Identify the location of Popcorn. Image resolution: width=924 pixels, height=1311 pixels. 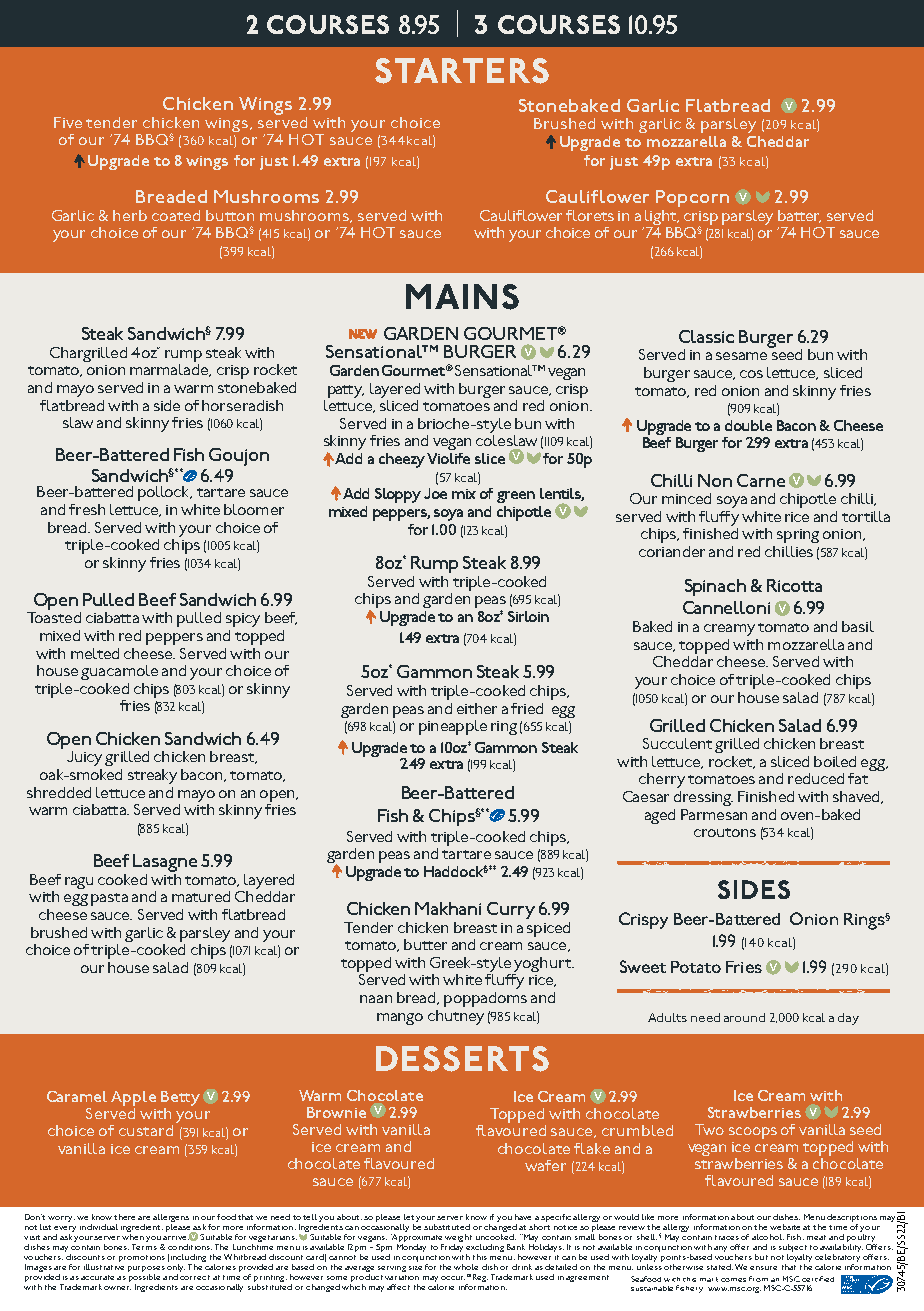
(692, 198).
